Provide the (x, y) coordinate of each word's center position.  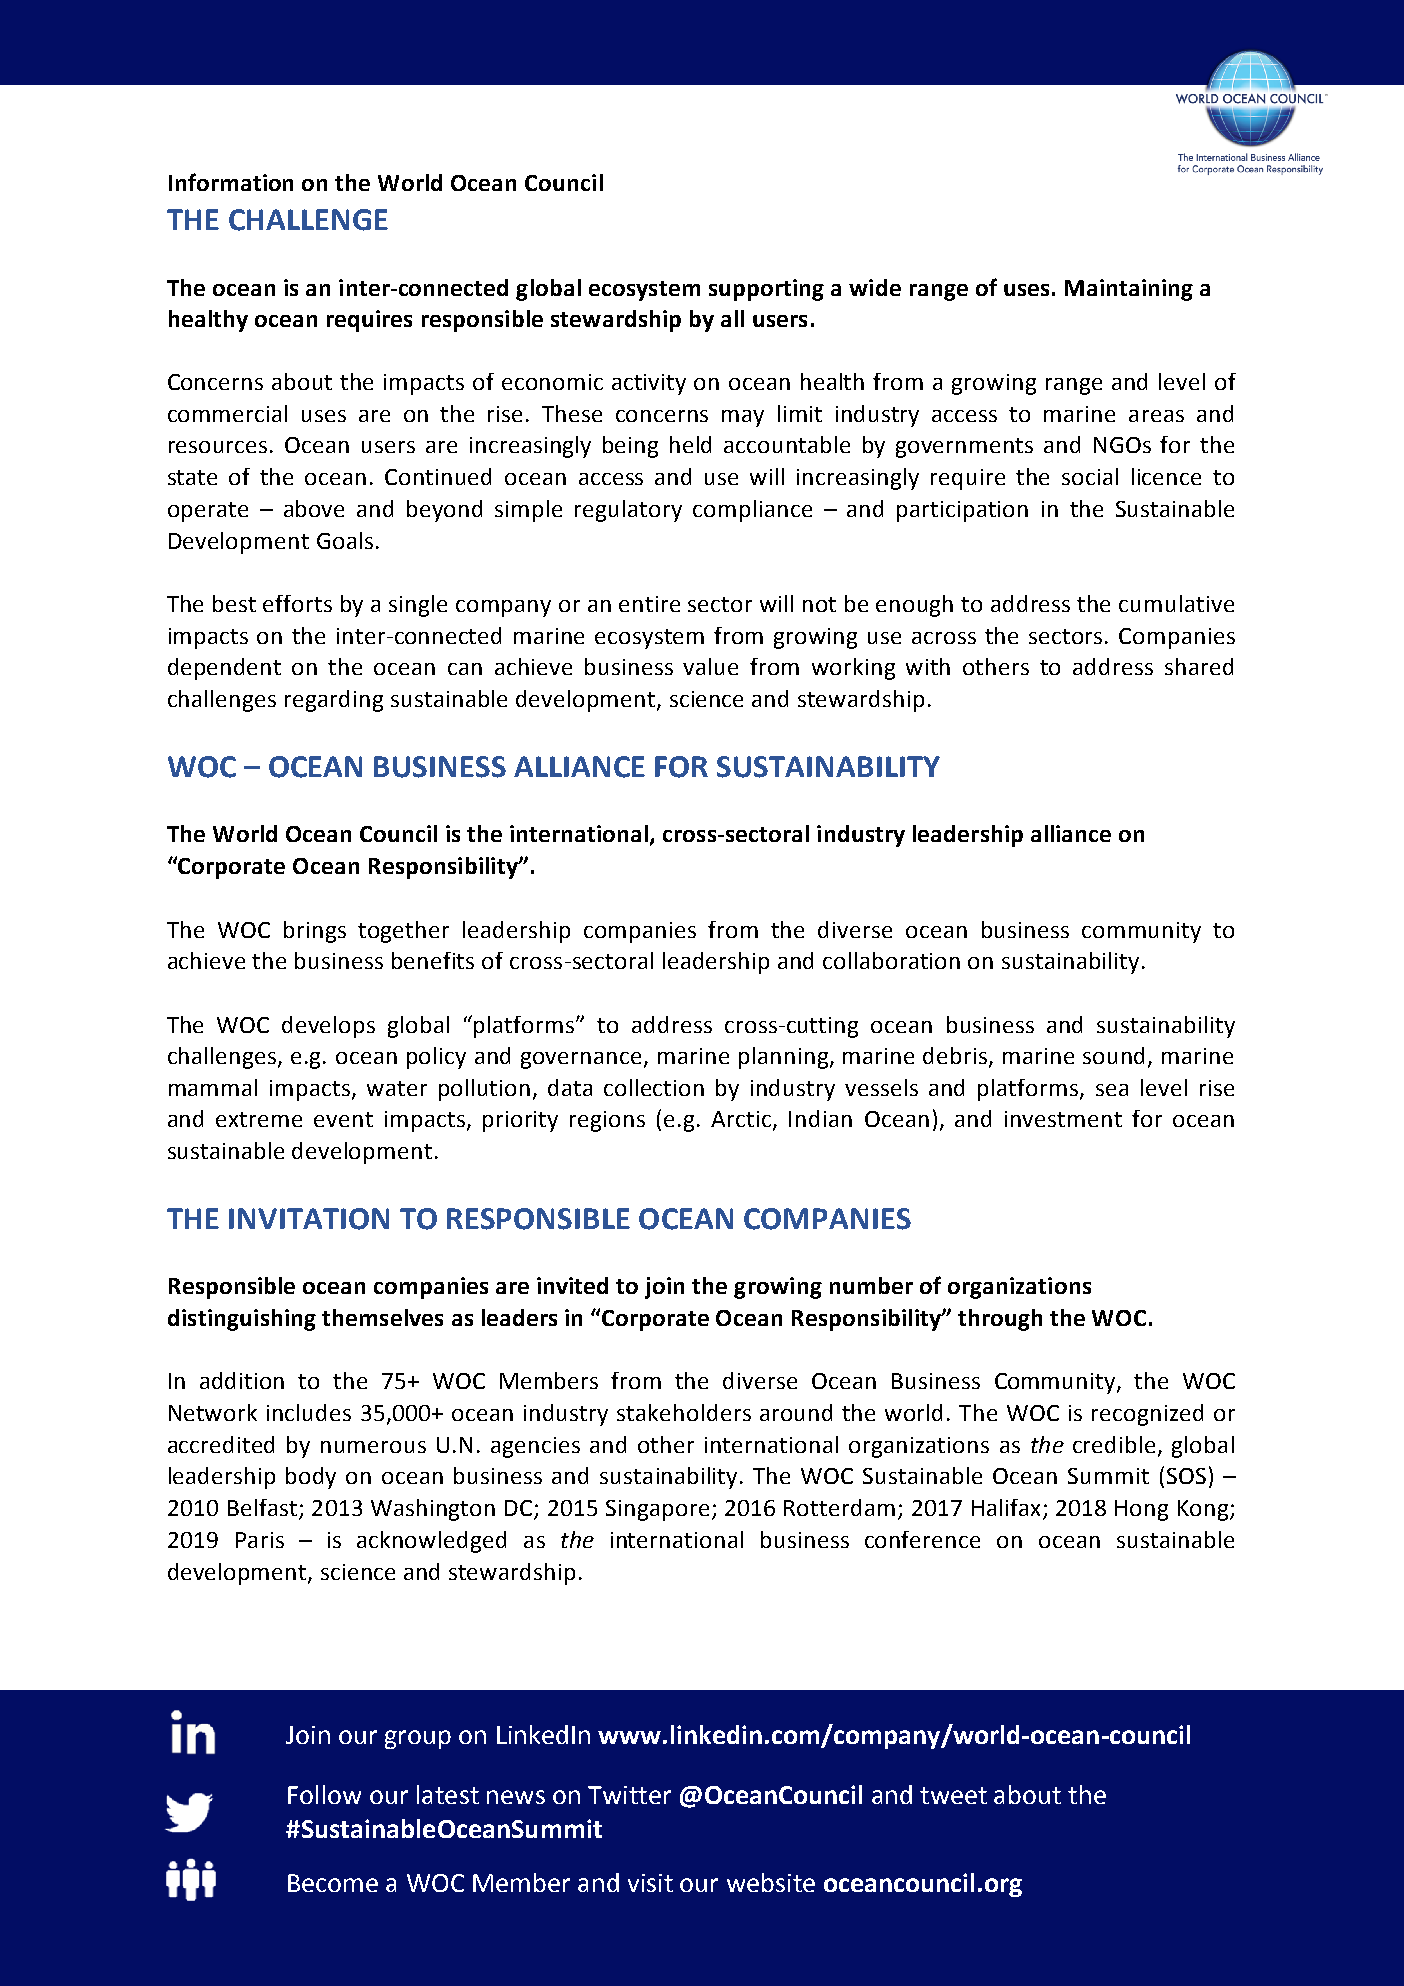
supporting (766, 290)
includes (309, 1412)
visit (650, 1883)
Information (231, 182)
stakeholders (684, 1412)
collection (654, 1087)
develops (328, 1027)
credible (1114, 1444)
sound (1113, 1055)
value (710, 666)
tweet (953, 1795)
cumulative (1176, 603)
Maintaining (1129, 290)
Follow (324, 1794)
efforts (297, 603)
